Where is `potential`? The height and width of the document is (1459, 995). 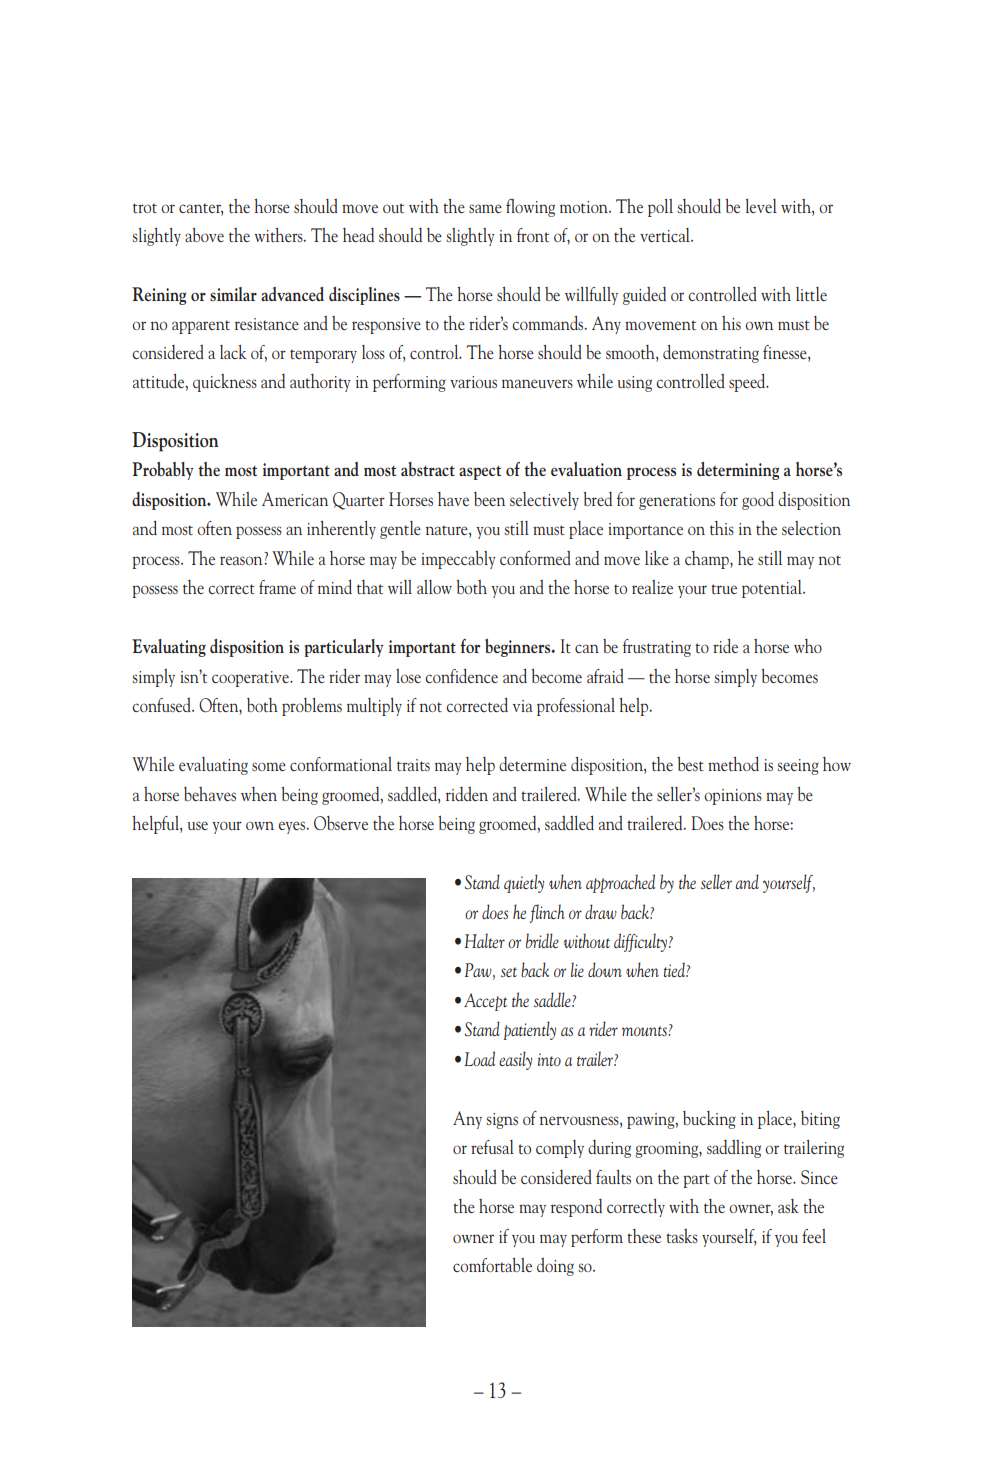 potential is located at coordinates (773, 589).
